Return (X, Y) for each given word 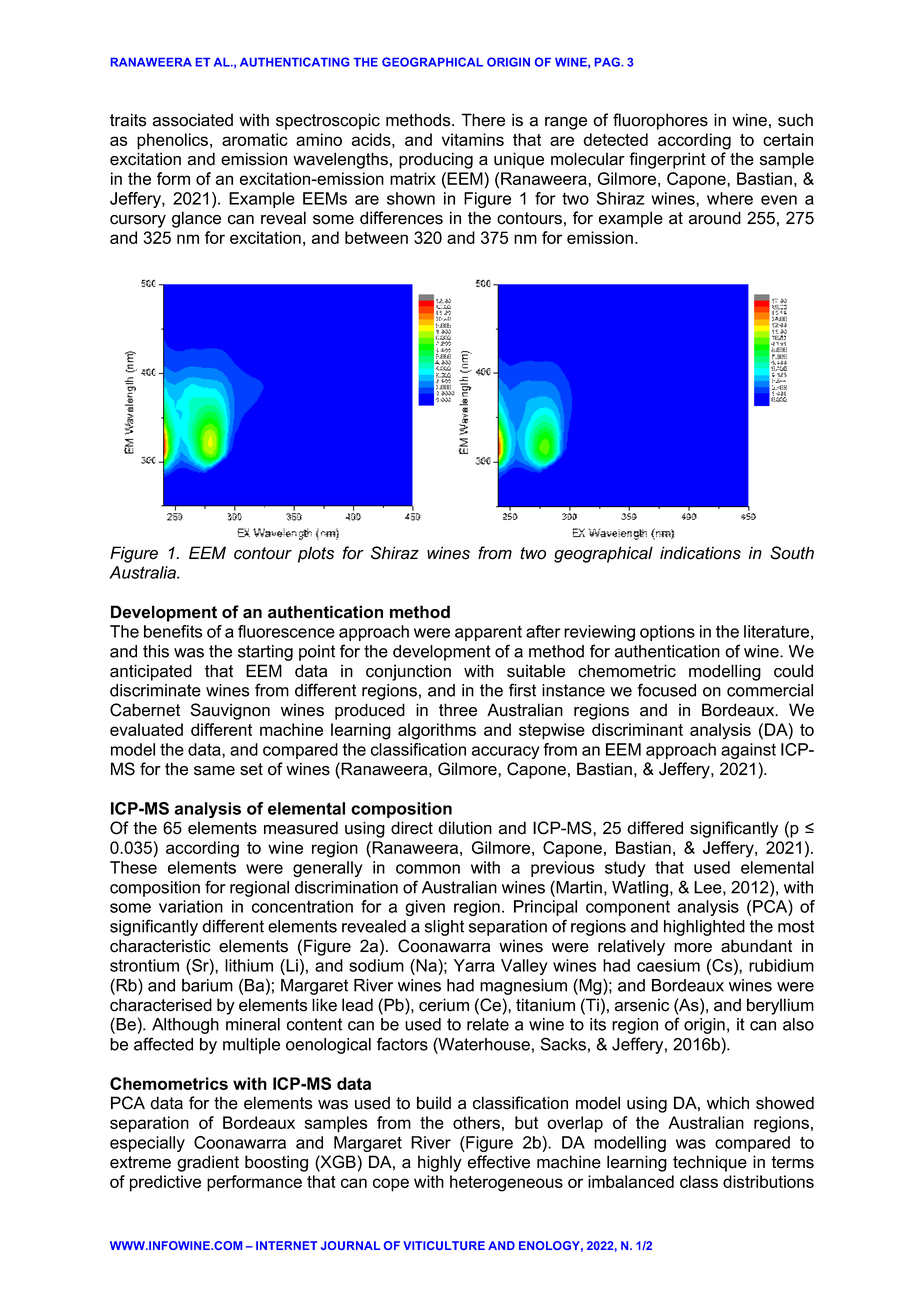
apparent (488, 633)
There (483, 120)
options (667, 633)
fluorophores (660, 121)
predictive (165, 1183)
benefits (173, 631)
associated (193, 120)
